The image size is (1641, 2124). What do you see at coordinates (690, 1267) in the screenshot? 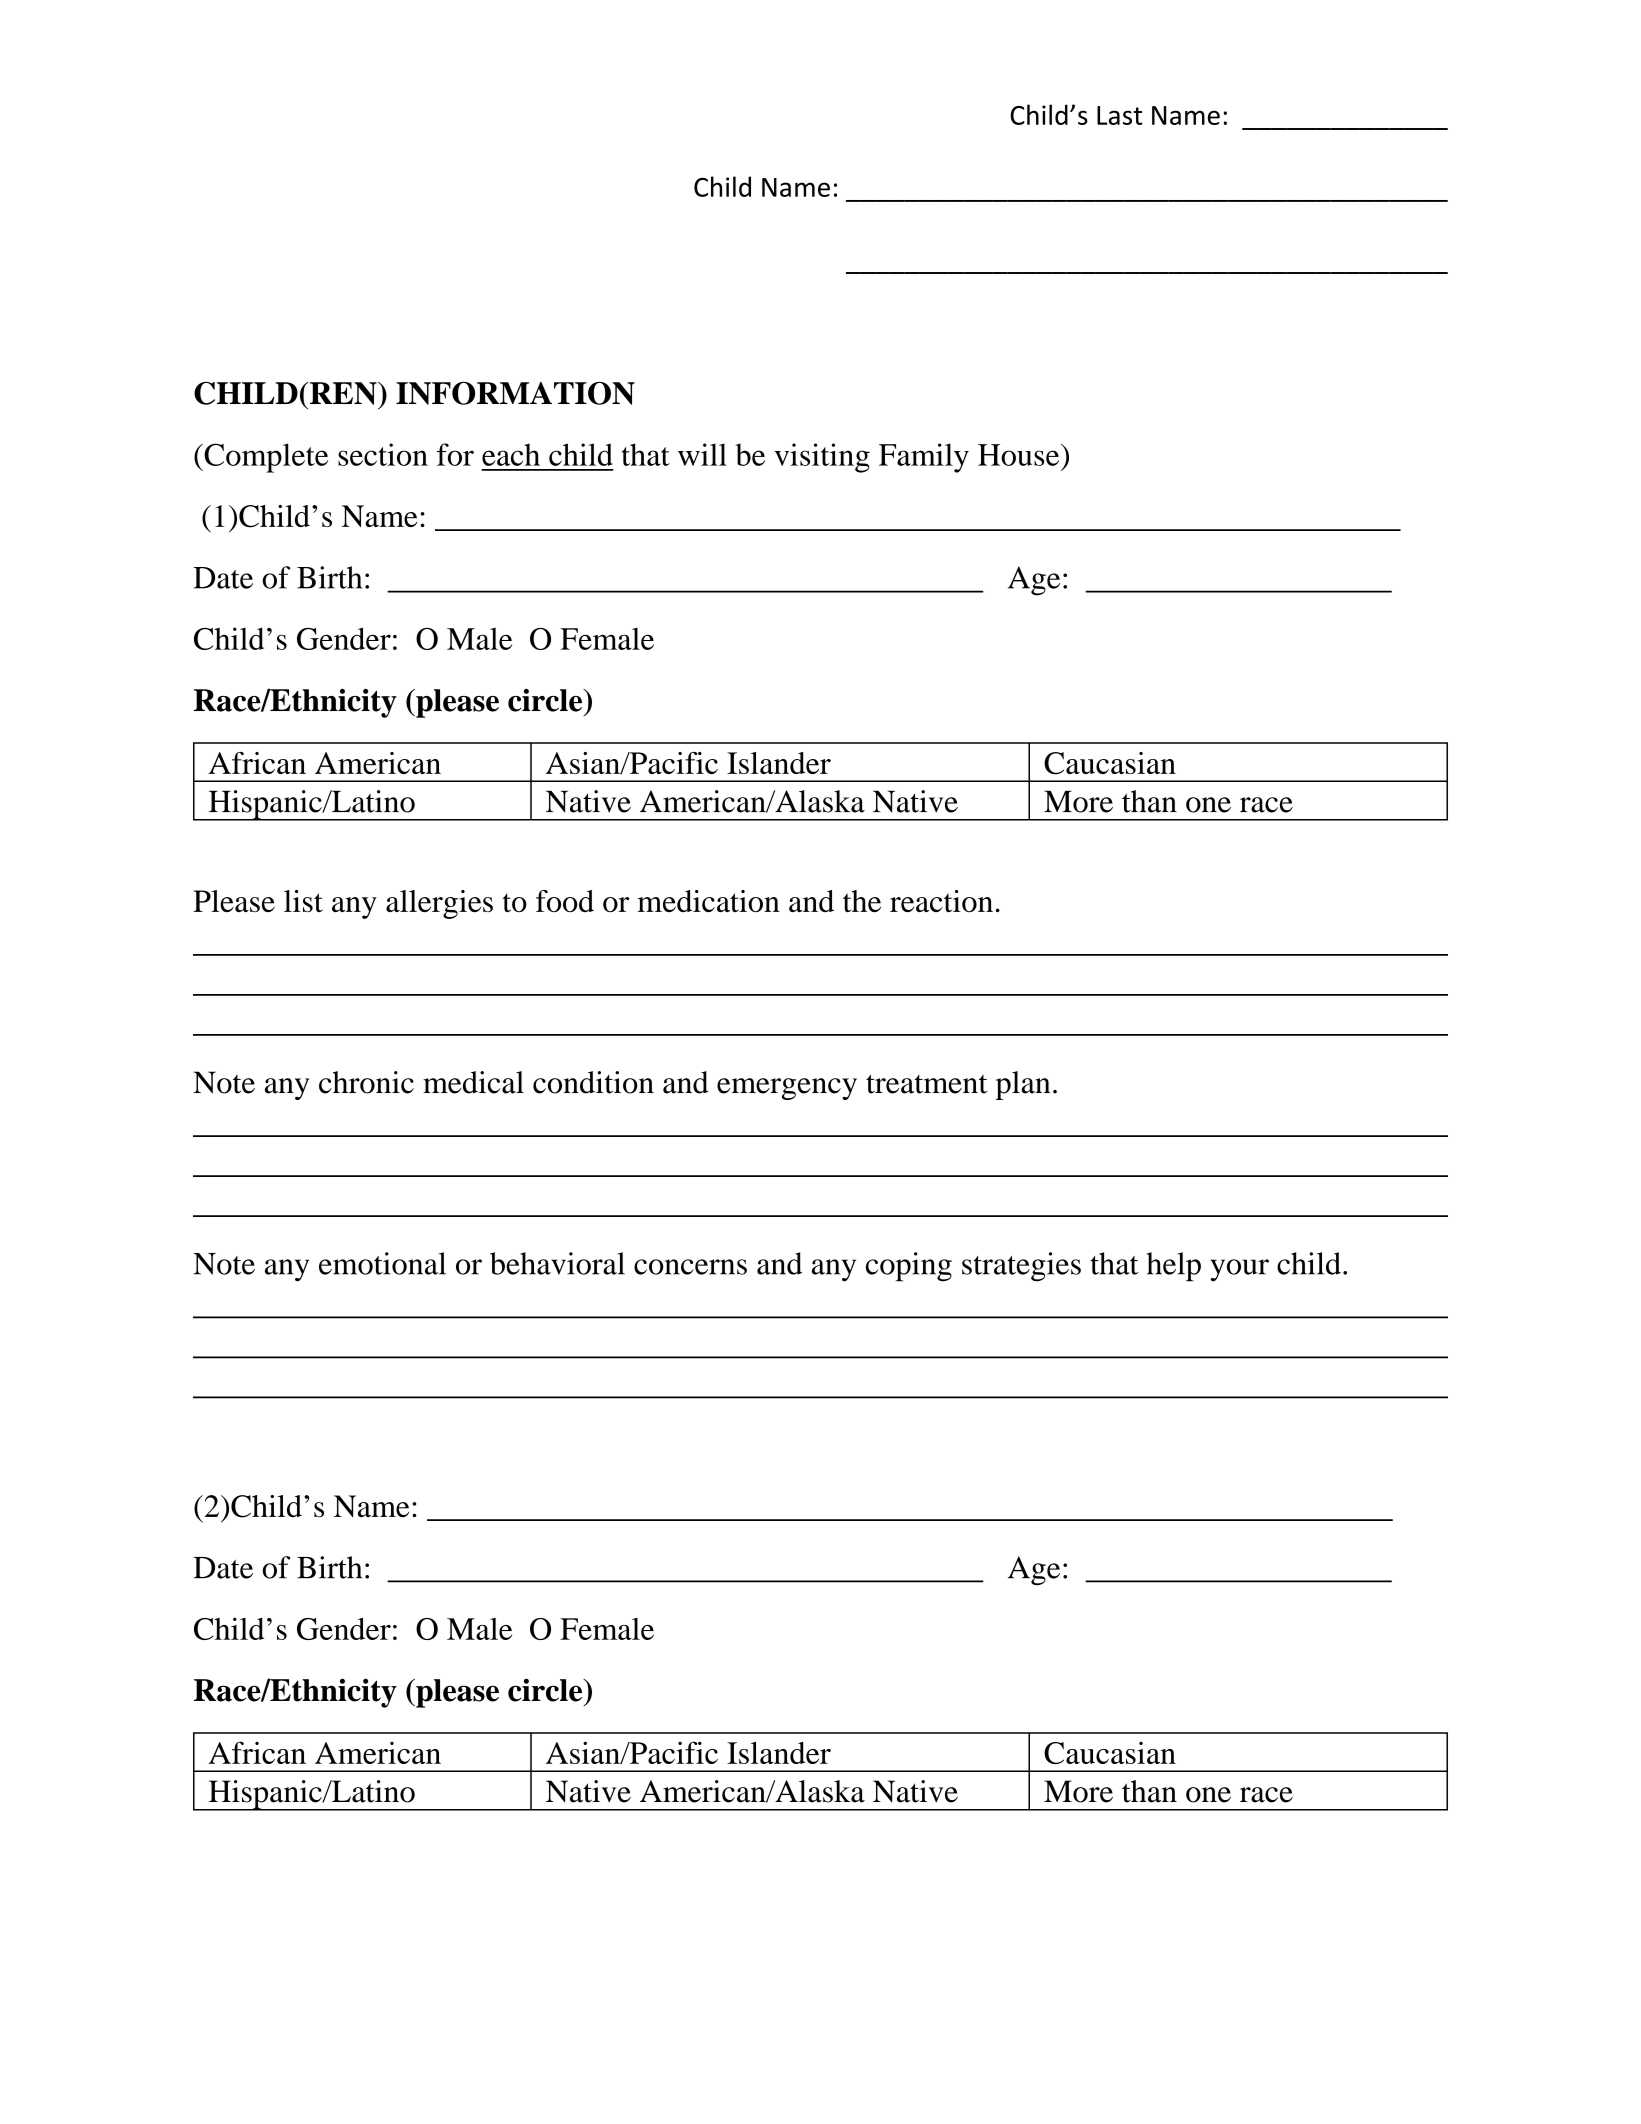
I see `concerns` at bounding box center [690, 1267].
